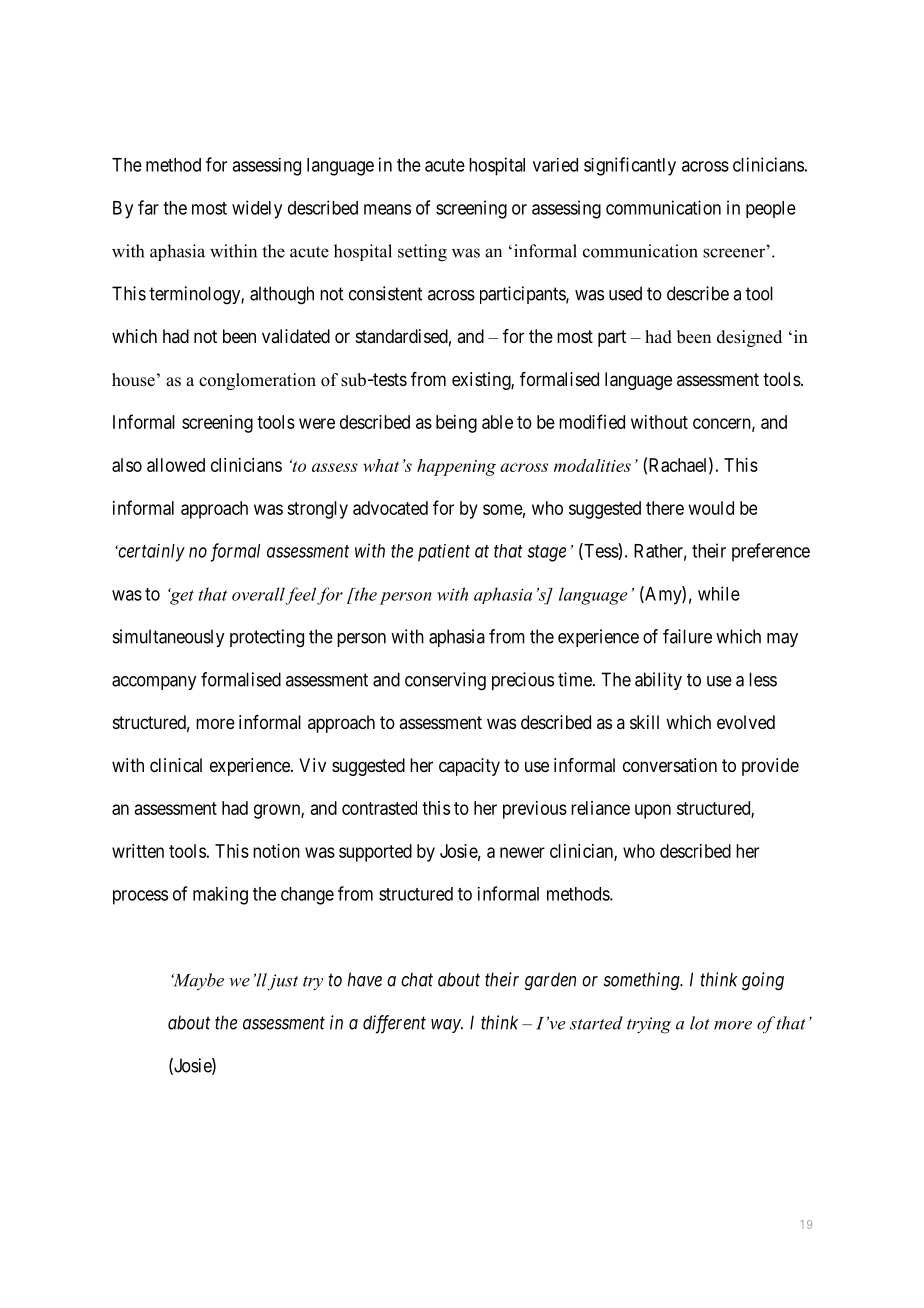 Image resolution: width=924 pixels, height=1308 pixels. What do you see at coordinates (176, 765) in the image?
I see `clinical` at bounding box center [176, 765].
